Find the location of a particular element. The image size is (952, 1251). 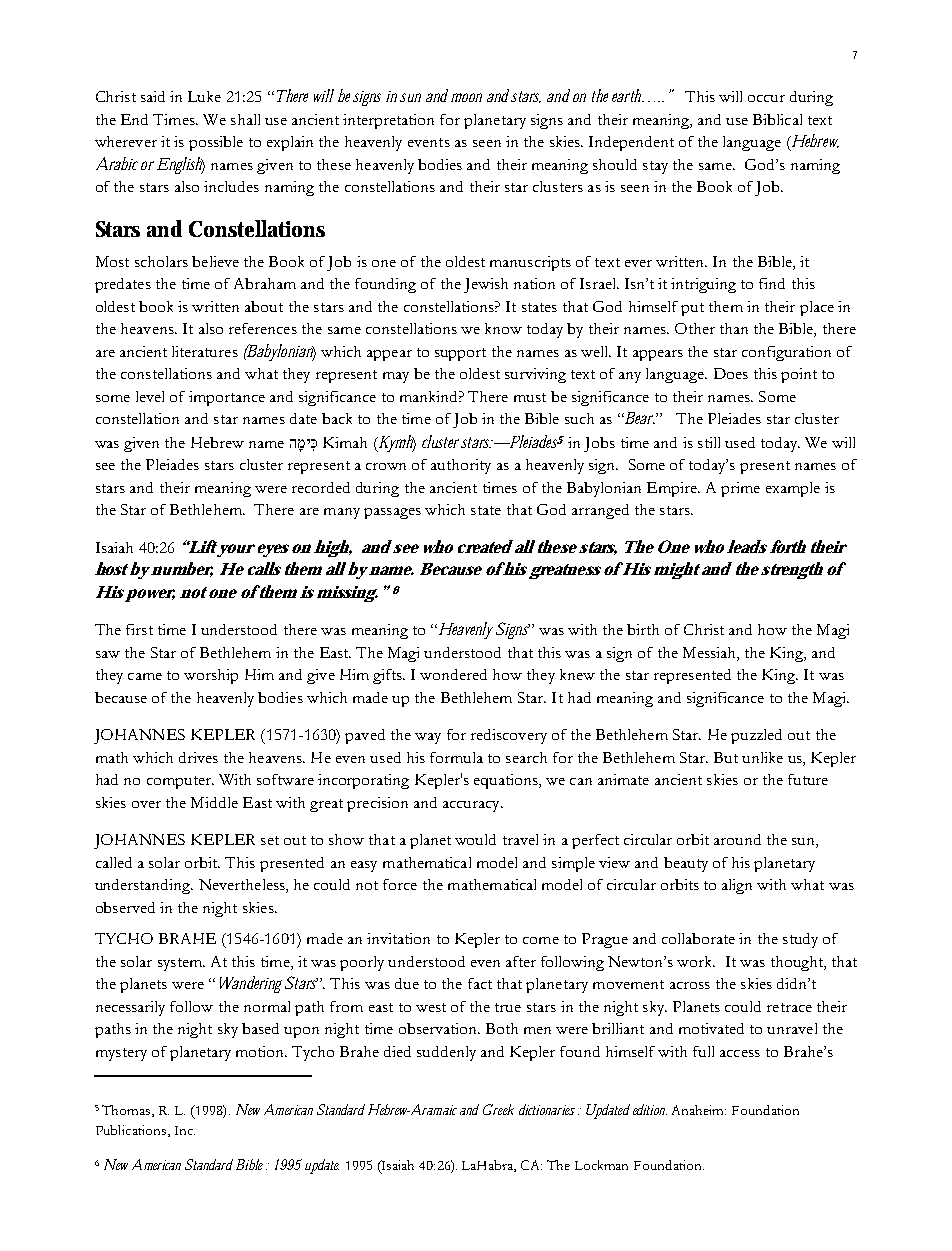

interpretation is located at coordinates (388, 121).
